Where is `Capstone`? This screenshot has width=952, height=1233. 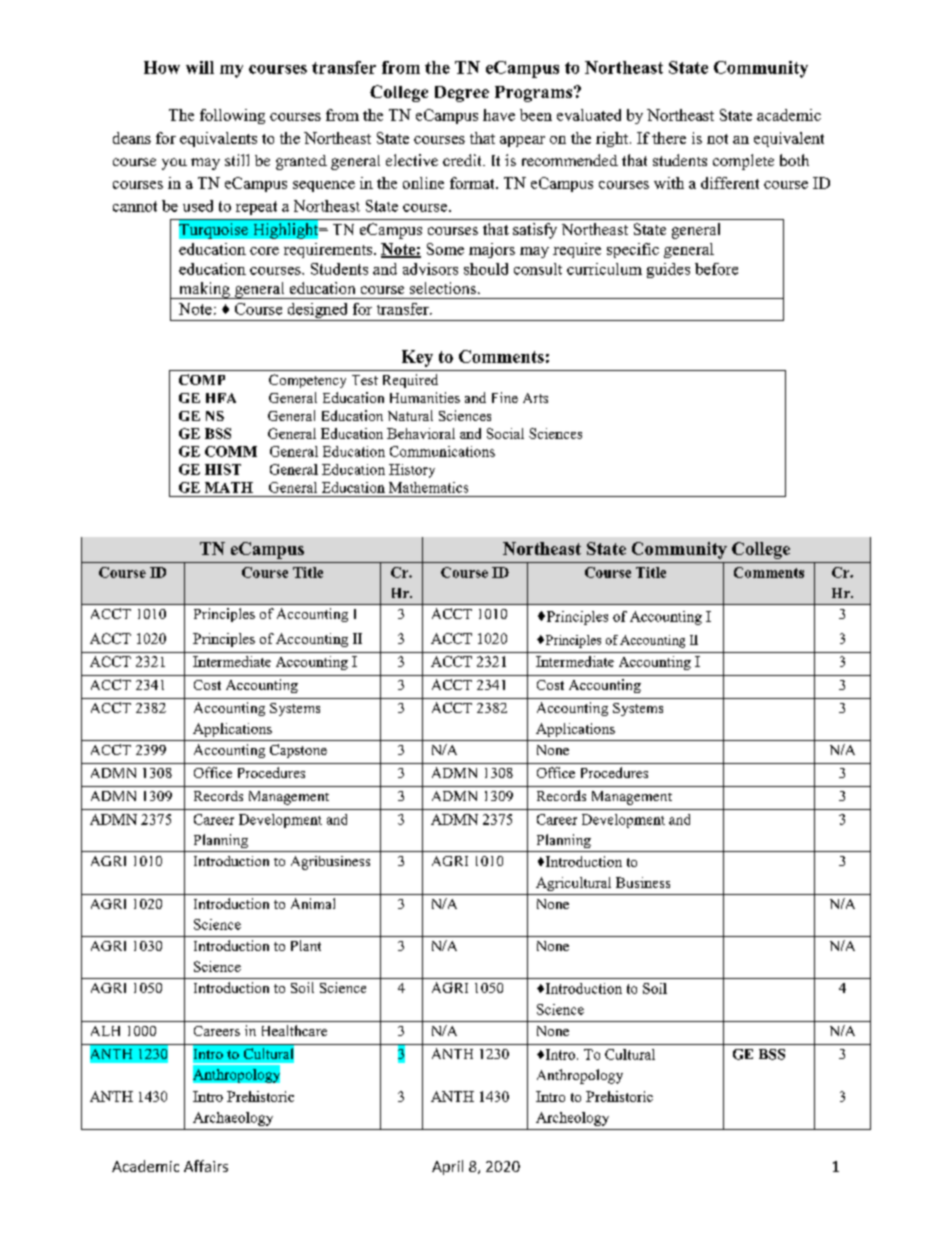 Capstone is located at coordinates (298, 751).
